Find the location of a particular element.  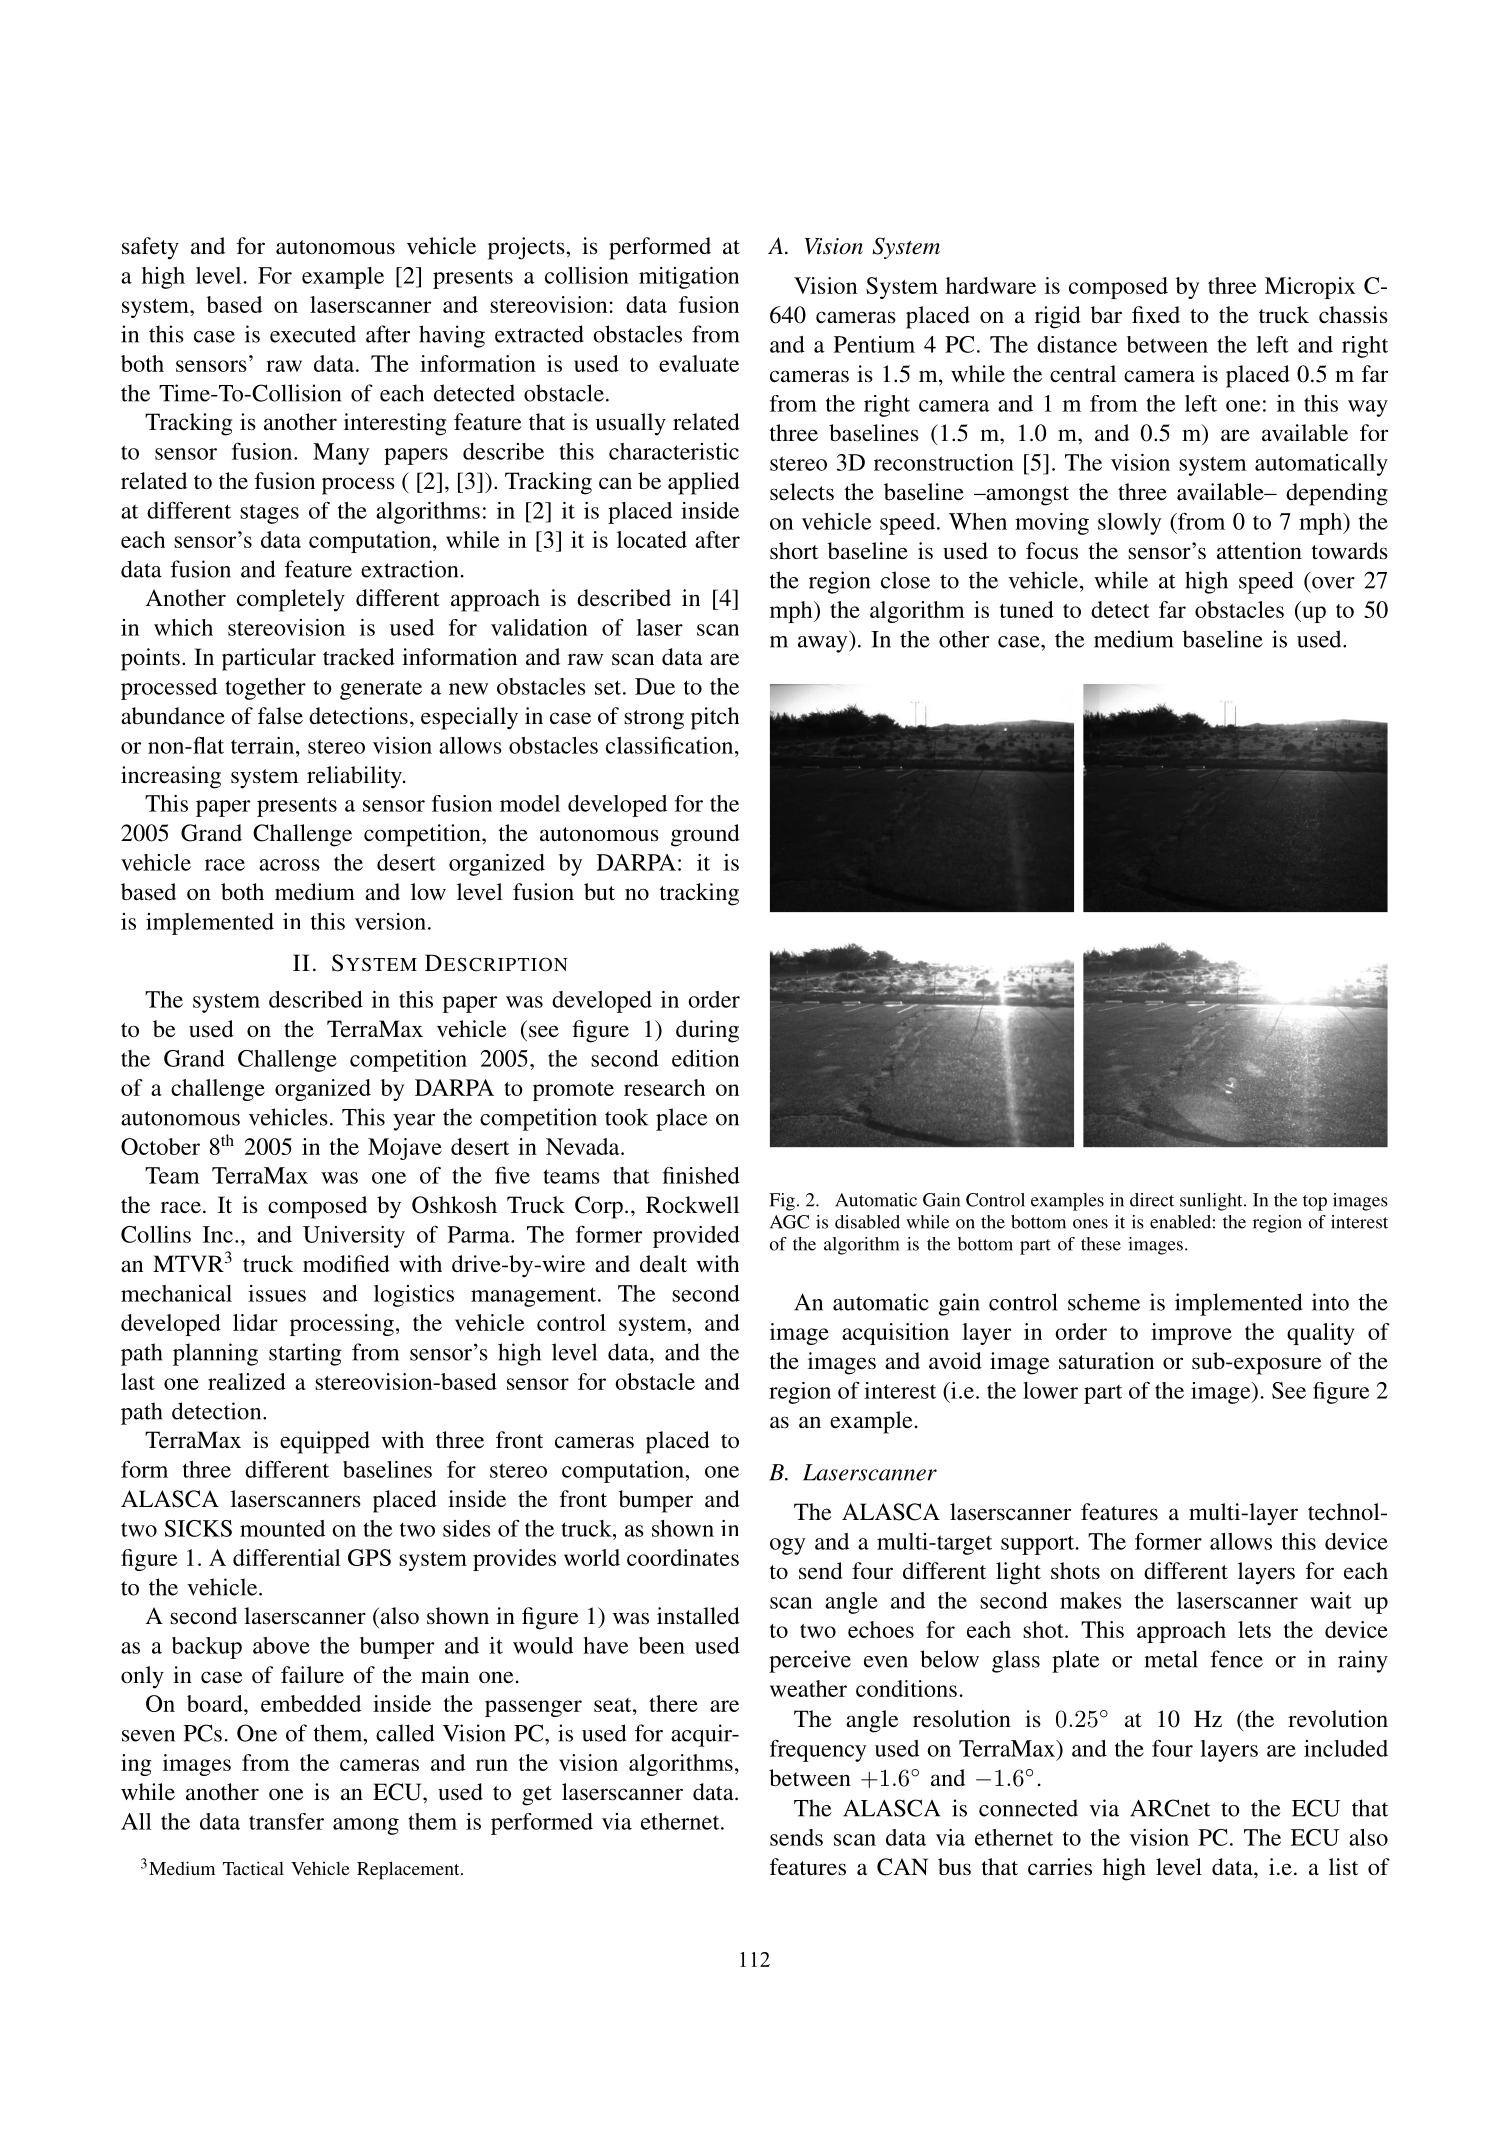

transfer is located at coordinates (286, 1821).
